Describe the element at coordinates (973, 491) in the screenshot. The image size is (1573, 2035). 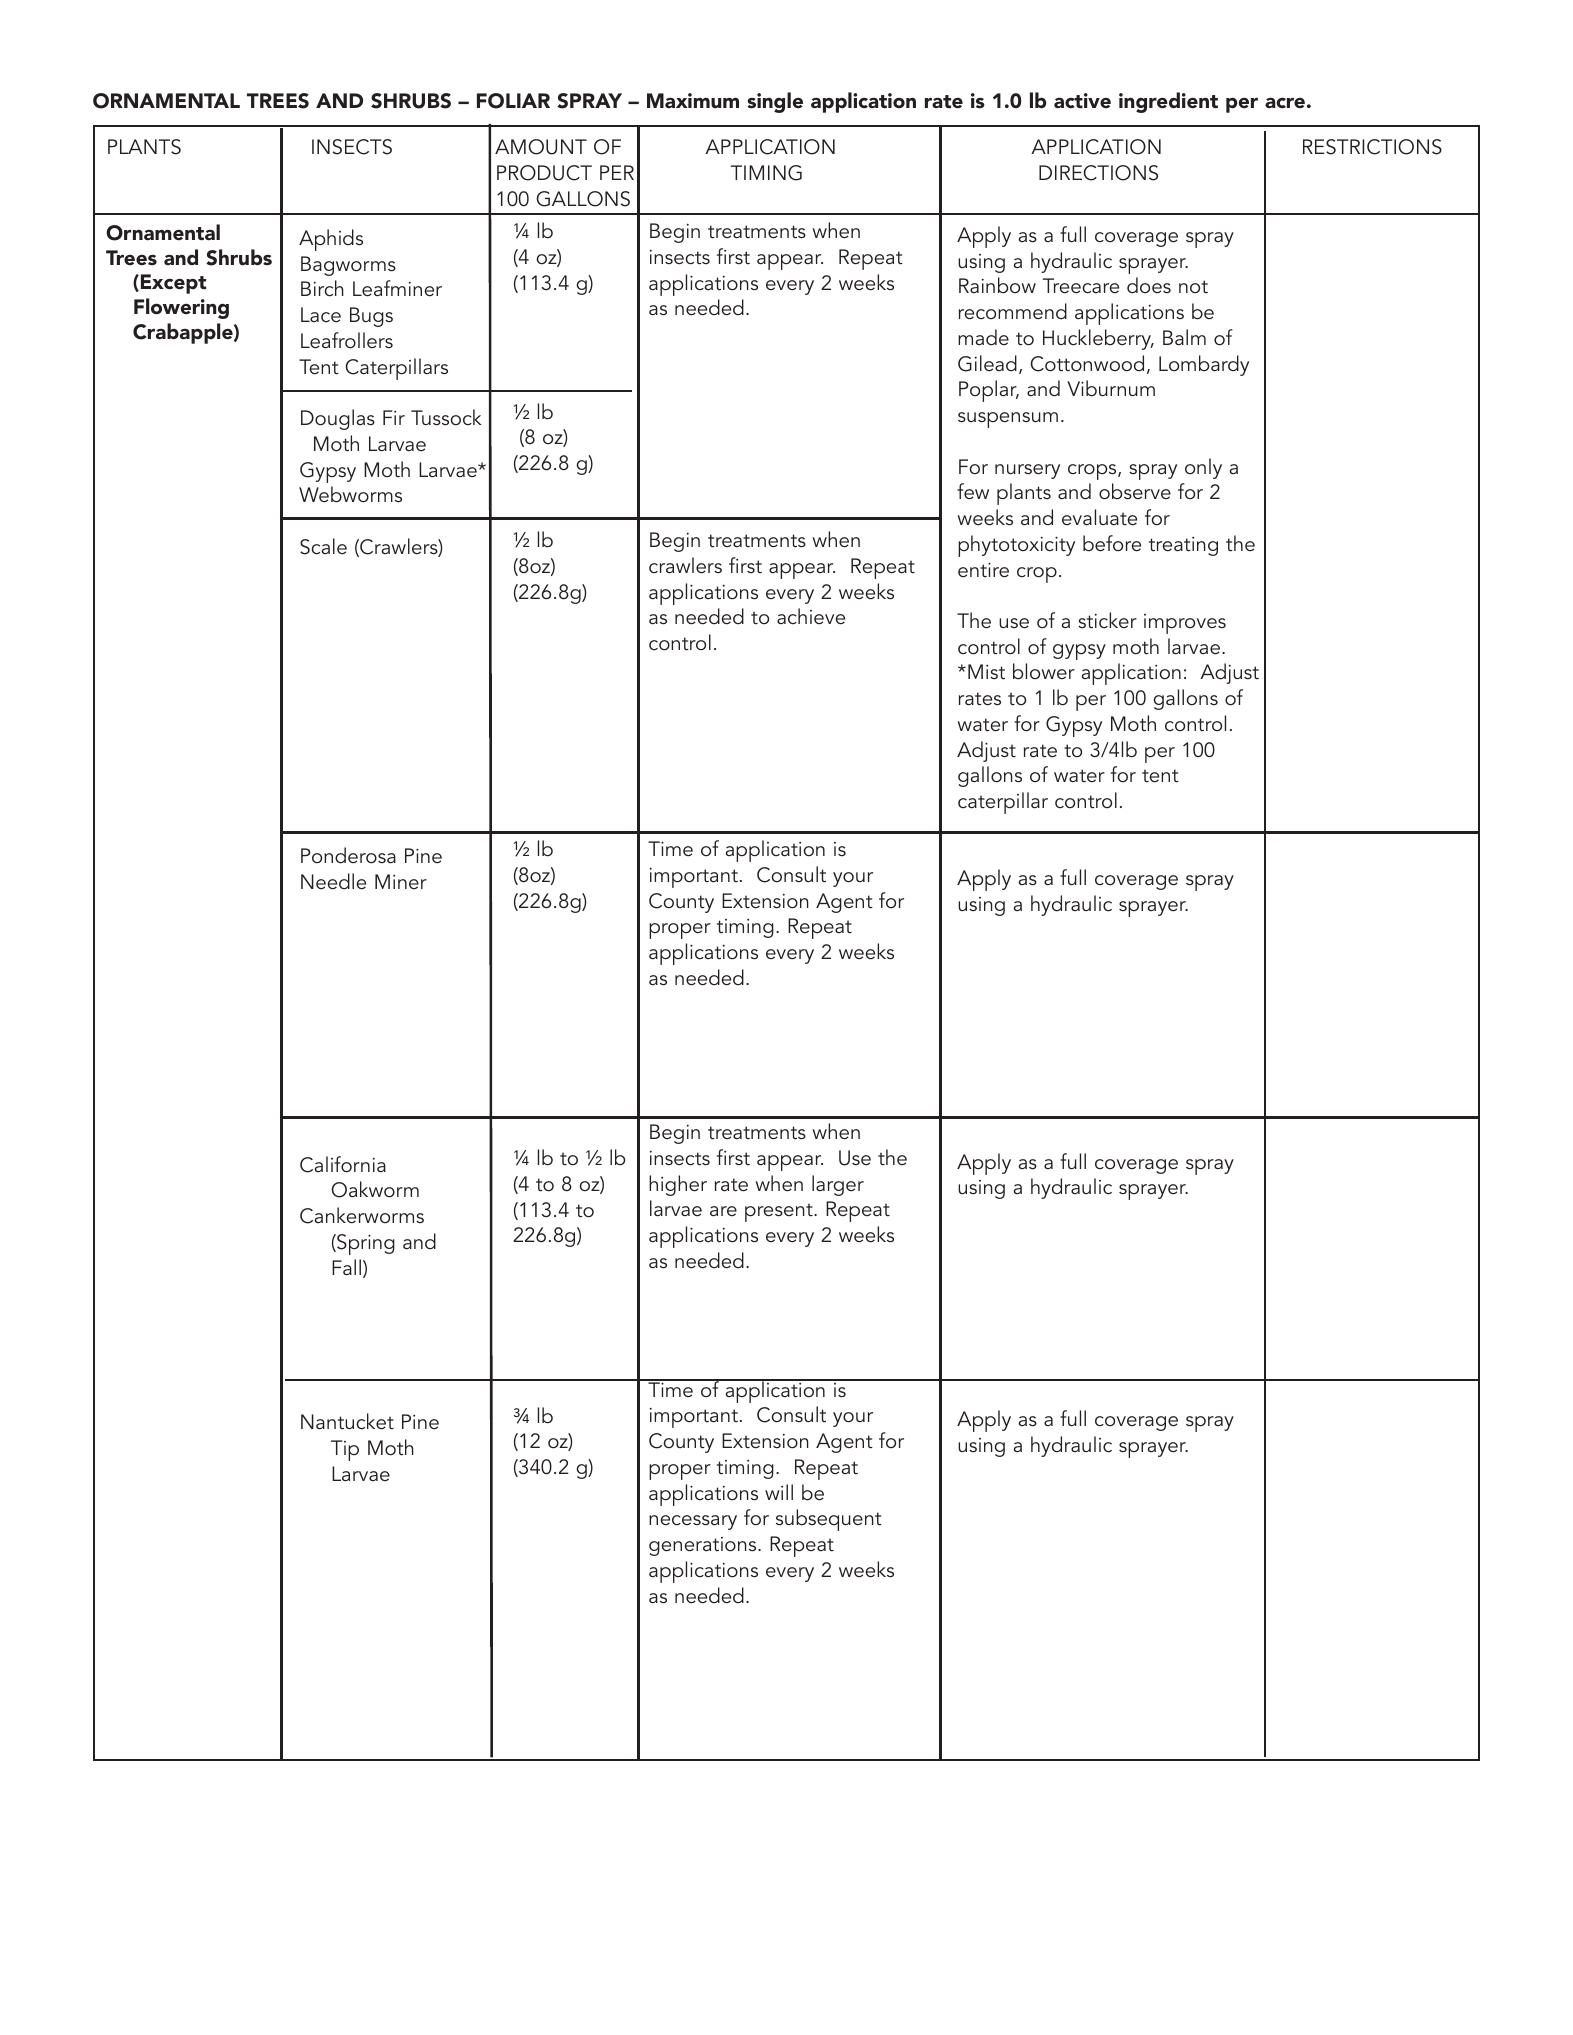
I see `few` at that location.
